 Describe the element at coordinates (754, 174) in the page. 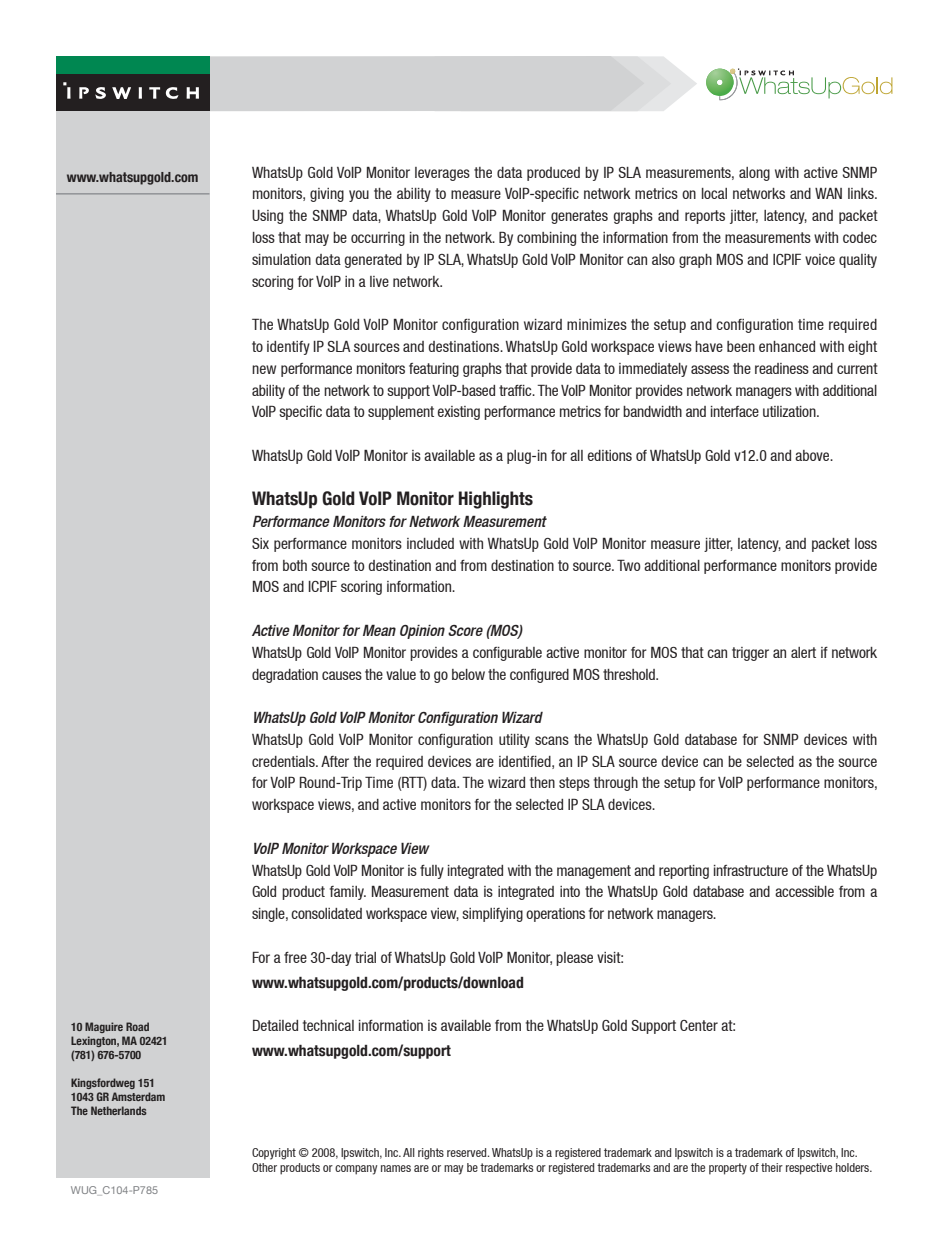

I see `along` at that location.
